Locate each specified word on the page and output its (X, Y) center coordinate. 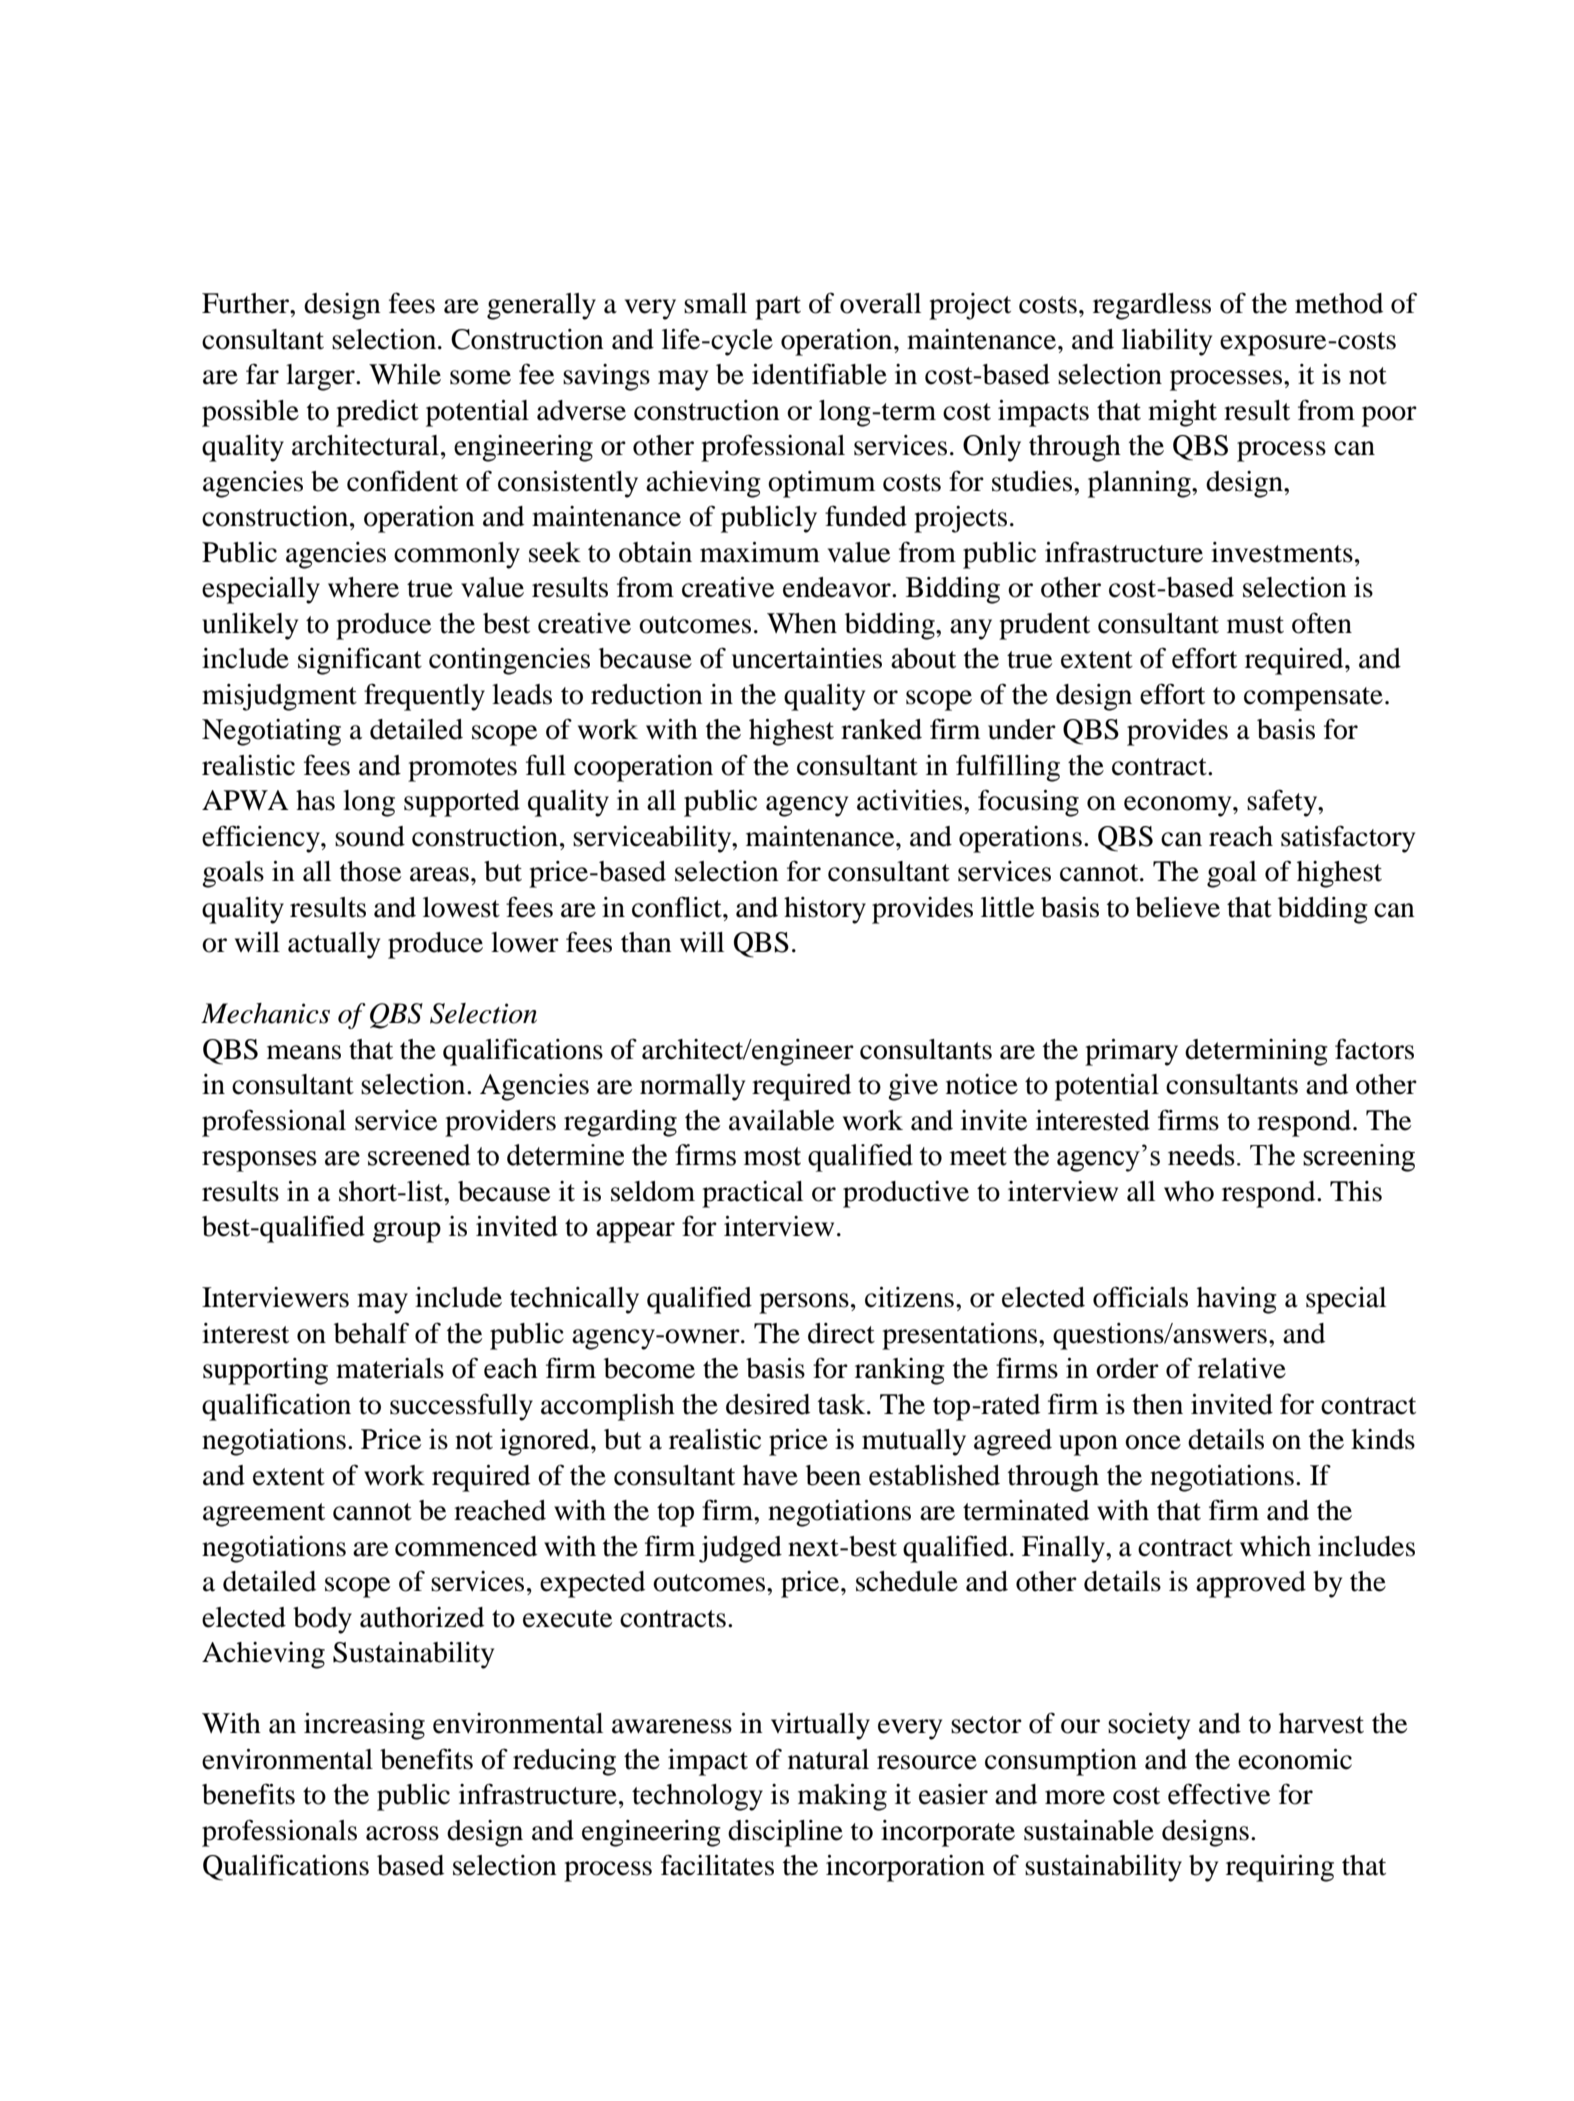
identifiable (819, 374)
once (1153, 1442)
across (402, 1833)
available (781, 1120)
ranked (881, 729)
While (405, 374)
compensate (1313, 699)
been (833, 1475)
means (304, 1052)
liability (1167, 342)
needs (1201, 1155)
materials (390, 1368)
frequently (424, 697)
